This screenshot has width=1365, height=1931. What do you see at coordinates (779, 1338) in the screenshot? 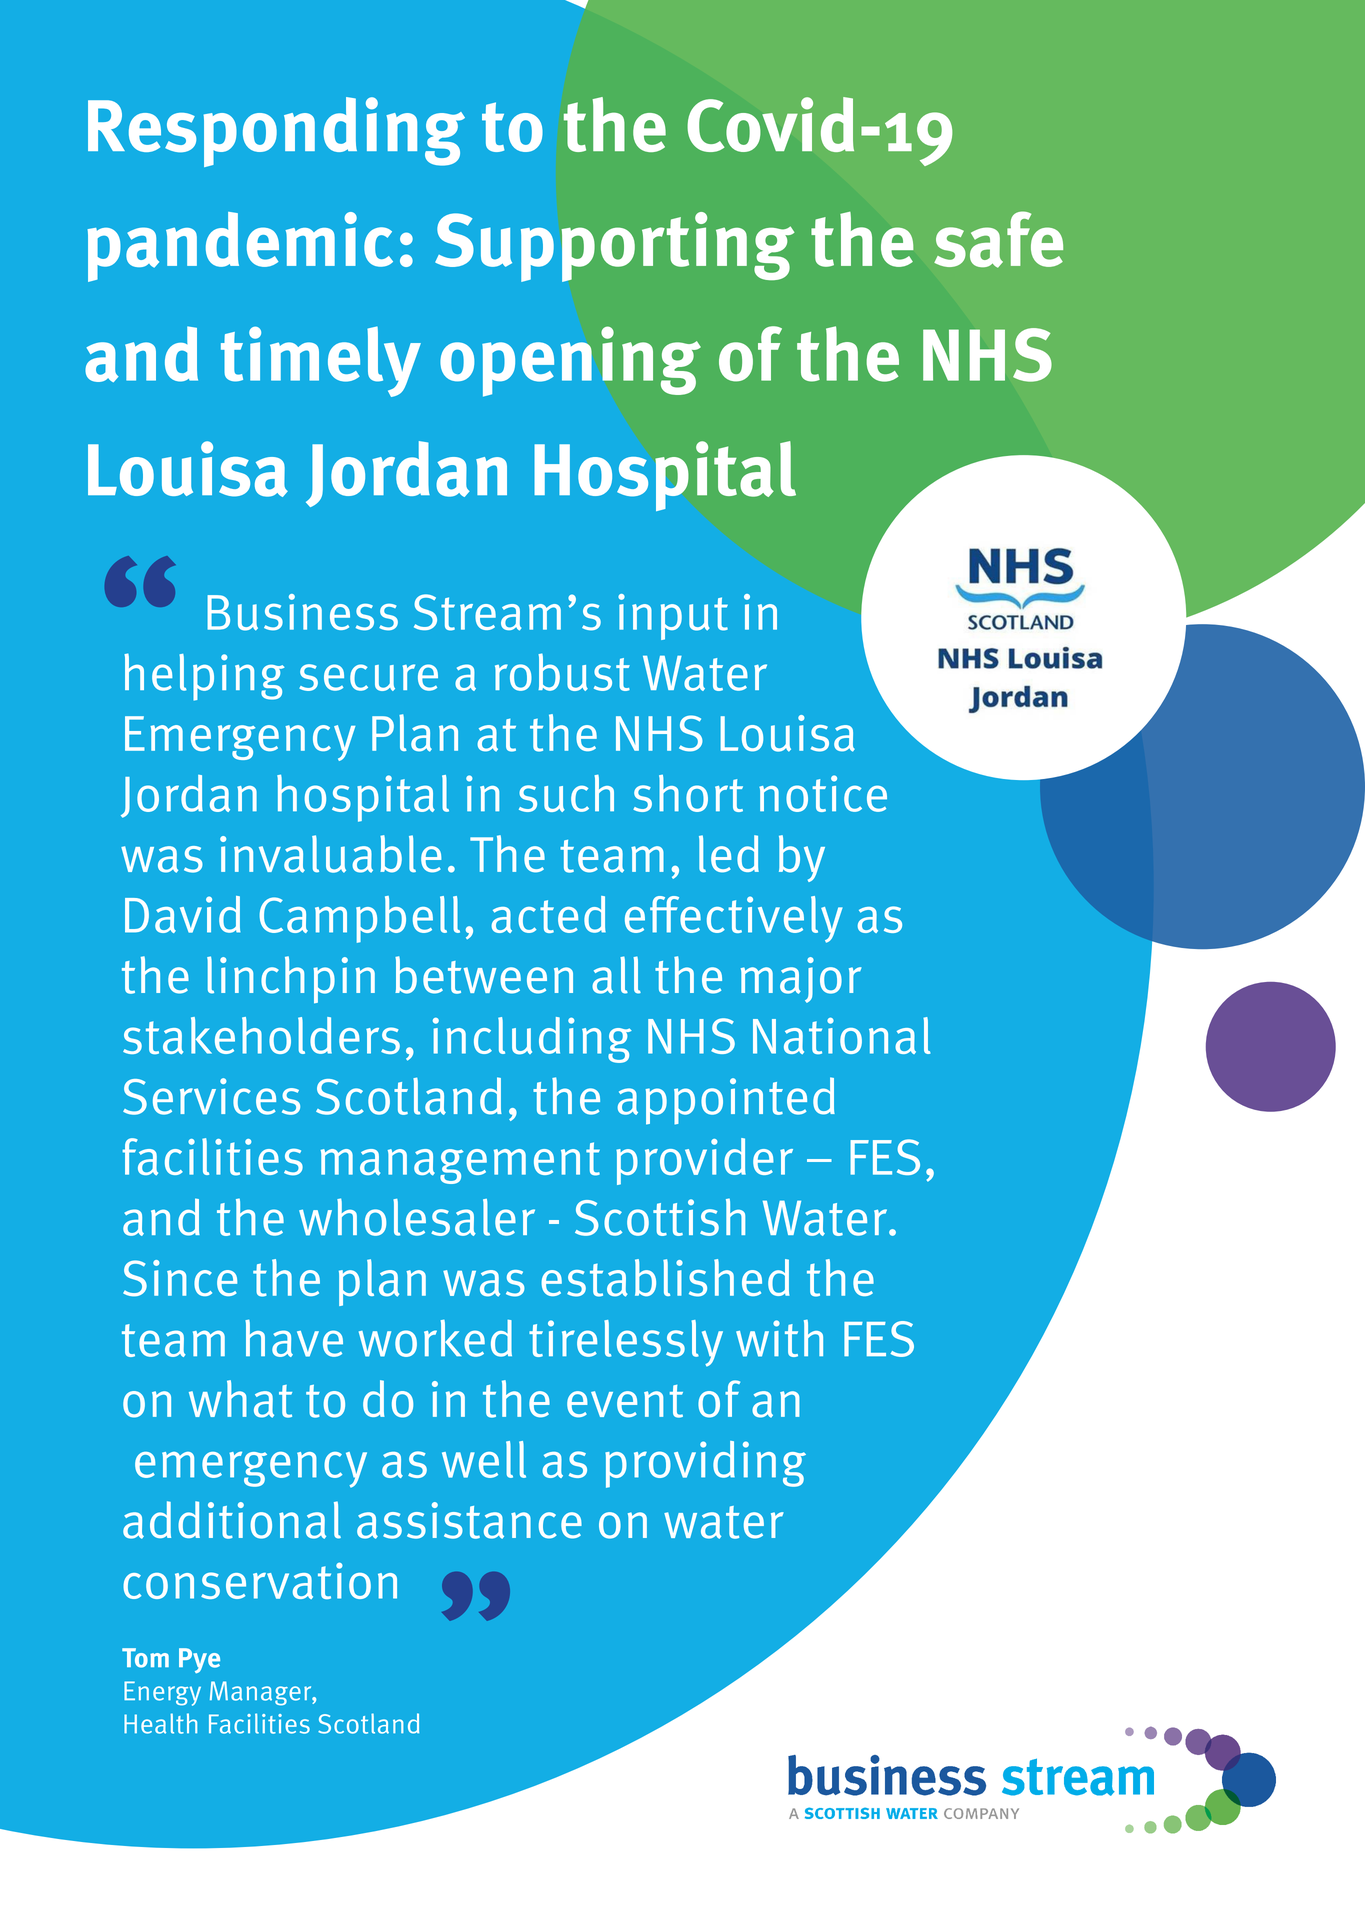
I see `with` at bounding box center [779, 1338].
